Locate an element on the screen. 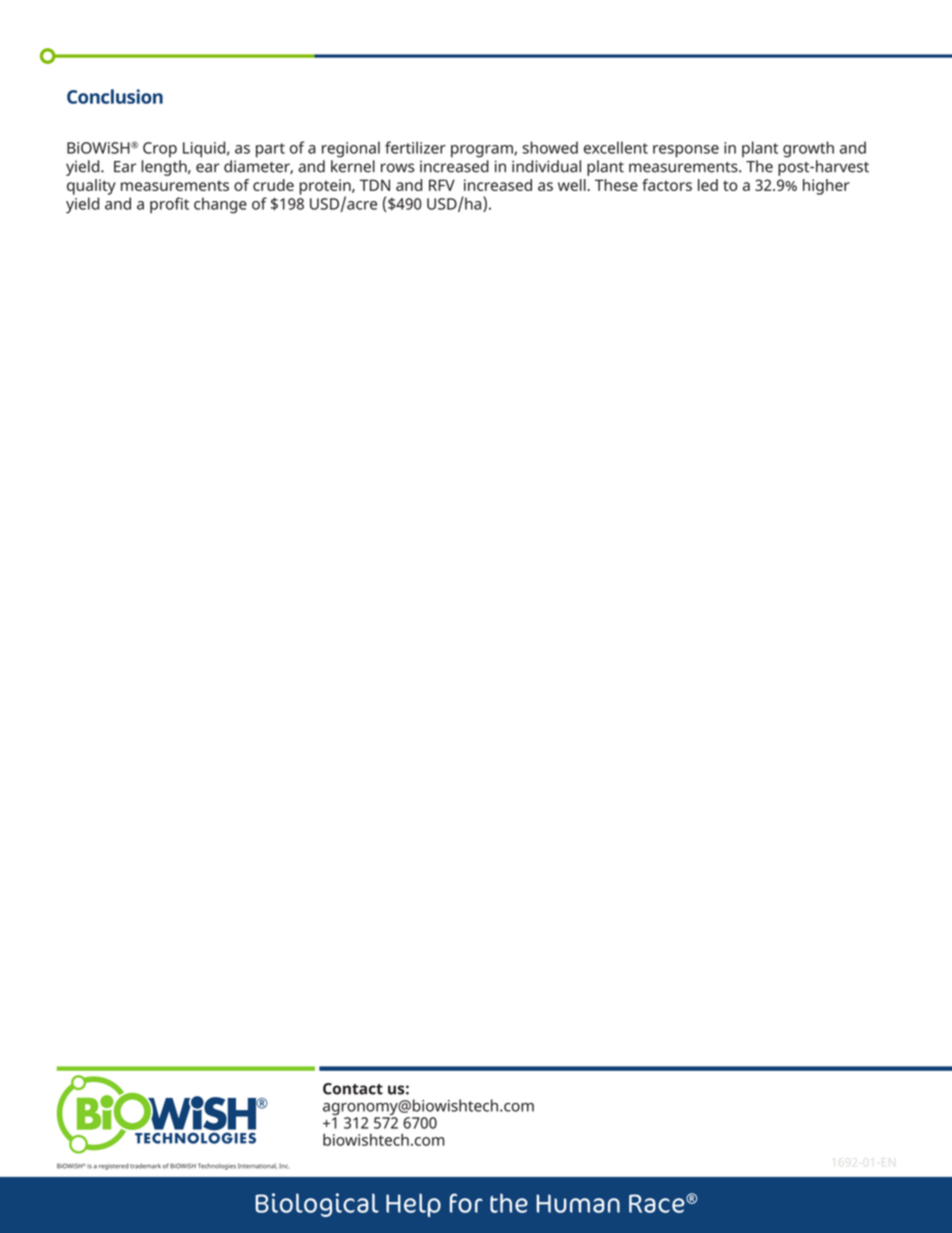 The width and height of the screenshot is (952, 1233). higher is located at coordinates (826, 187).
